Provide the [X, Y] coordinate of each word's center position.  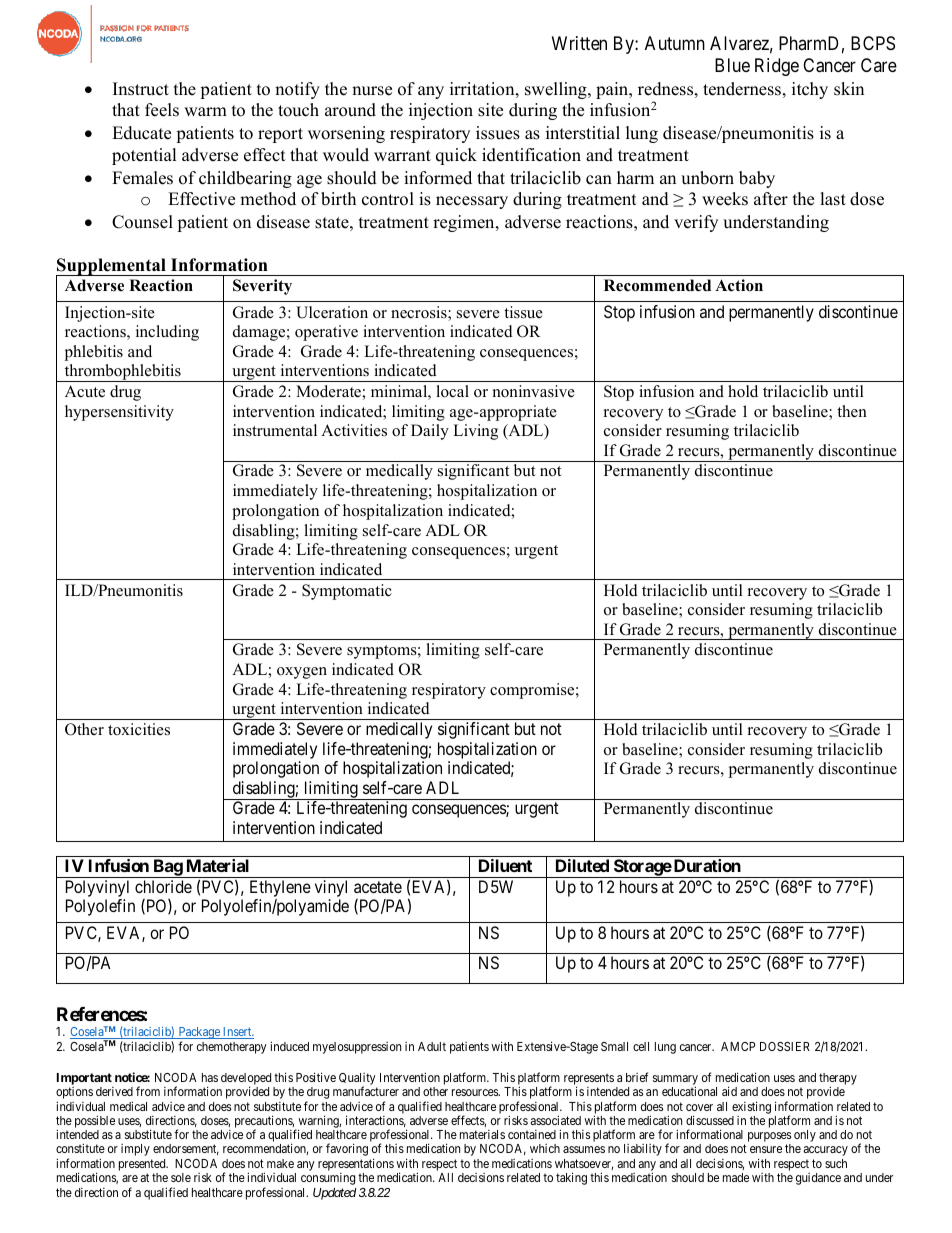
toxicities [139, 729]
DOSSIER [785, 1046]
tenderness [742, 89]
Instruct [141, 89]
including [167, 333]
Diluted [582, 865]
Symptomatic [347, 592]
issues [498, 133]
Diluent [505, 865]
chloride [163, 886]
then [852, 411]
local [452, 391]
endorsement [186, 1149]
